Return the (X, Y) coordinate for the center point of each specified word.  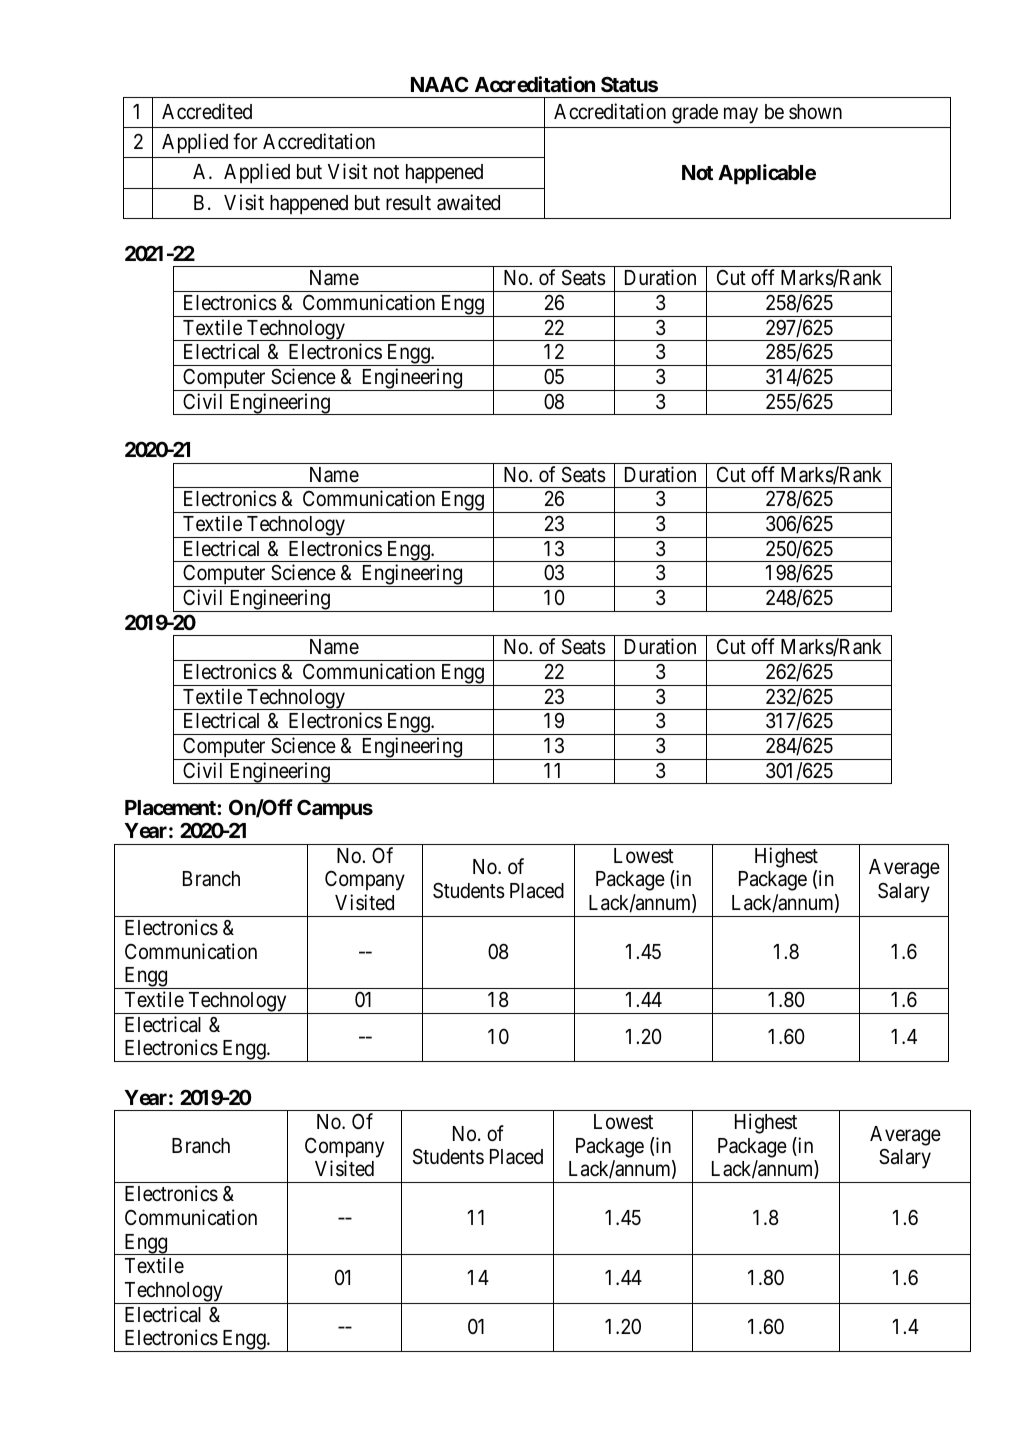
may (741, 115)
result (408, 203)
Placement (171, 807)
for (245, 141)
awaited (468, 202)
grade (695, 114)
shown (815, 111)
